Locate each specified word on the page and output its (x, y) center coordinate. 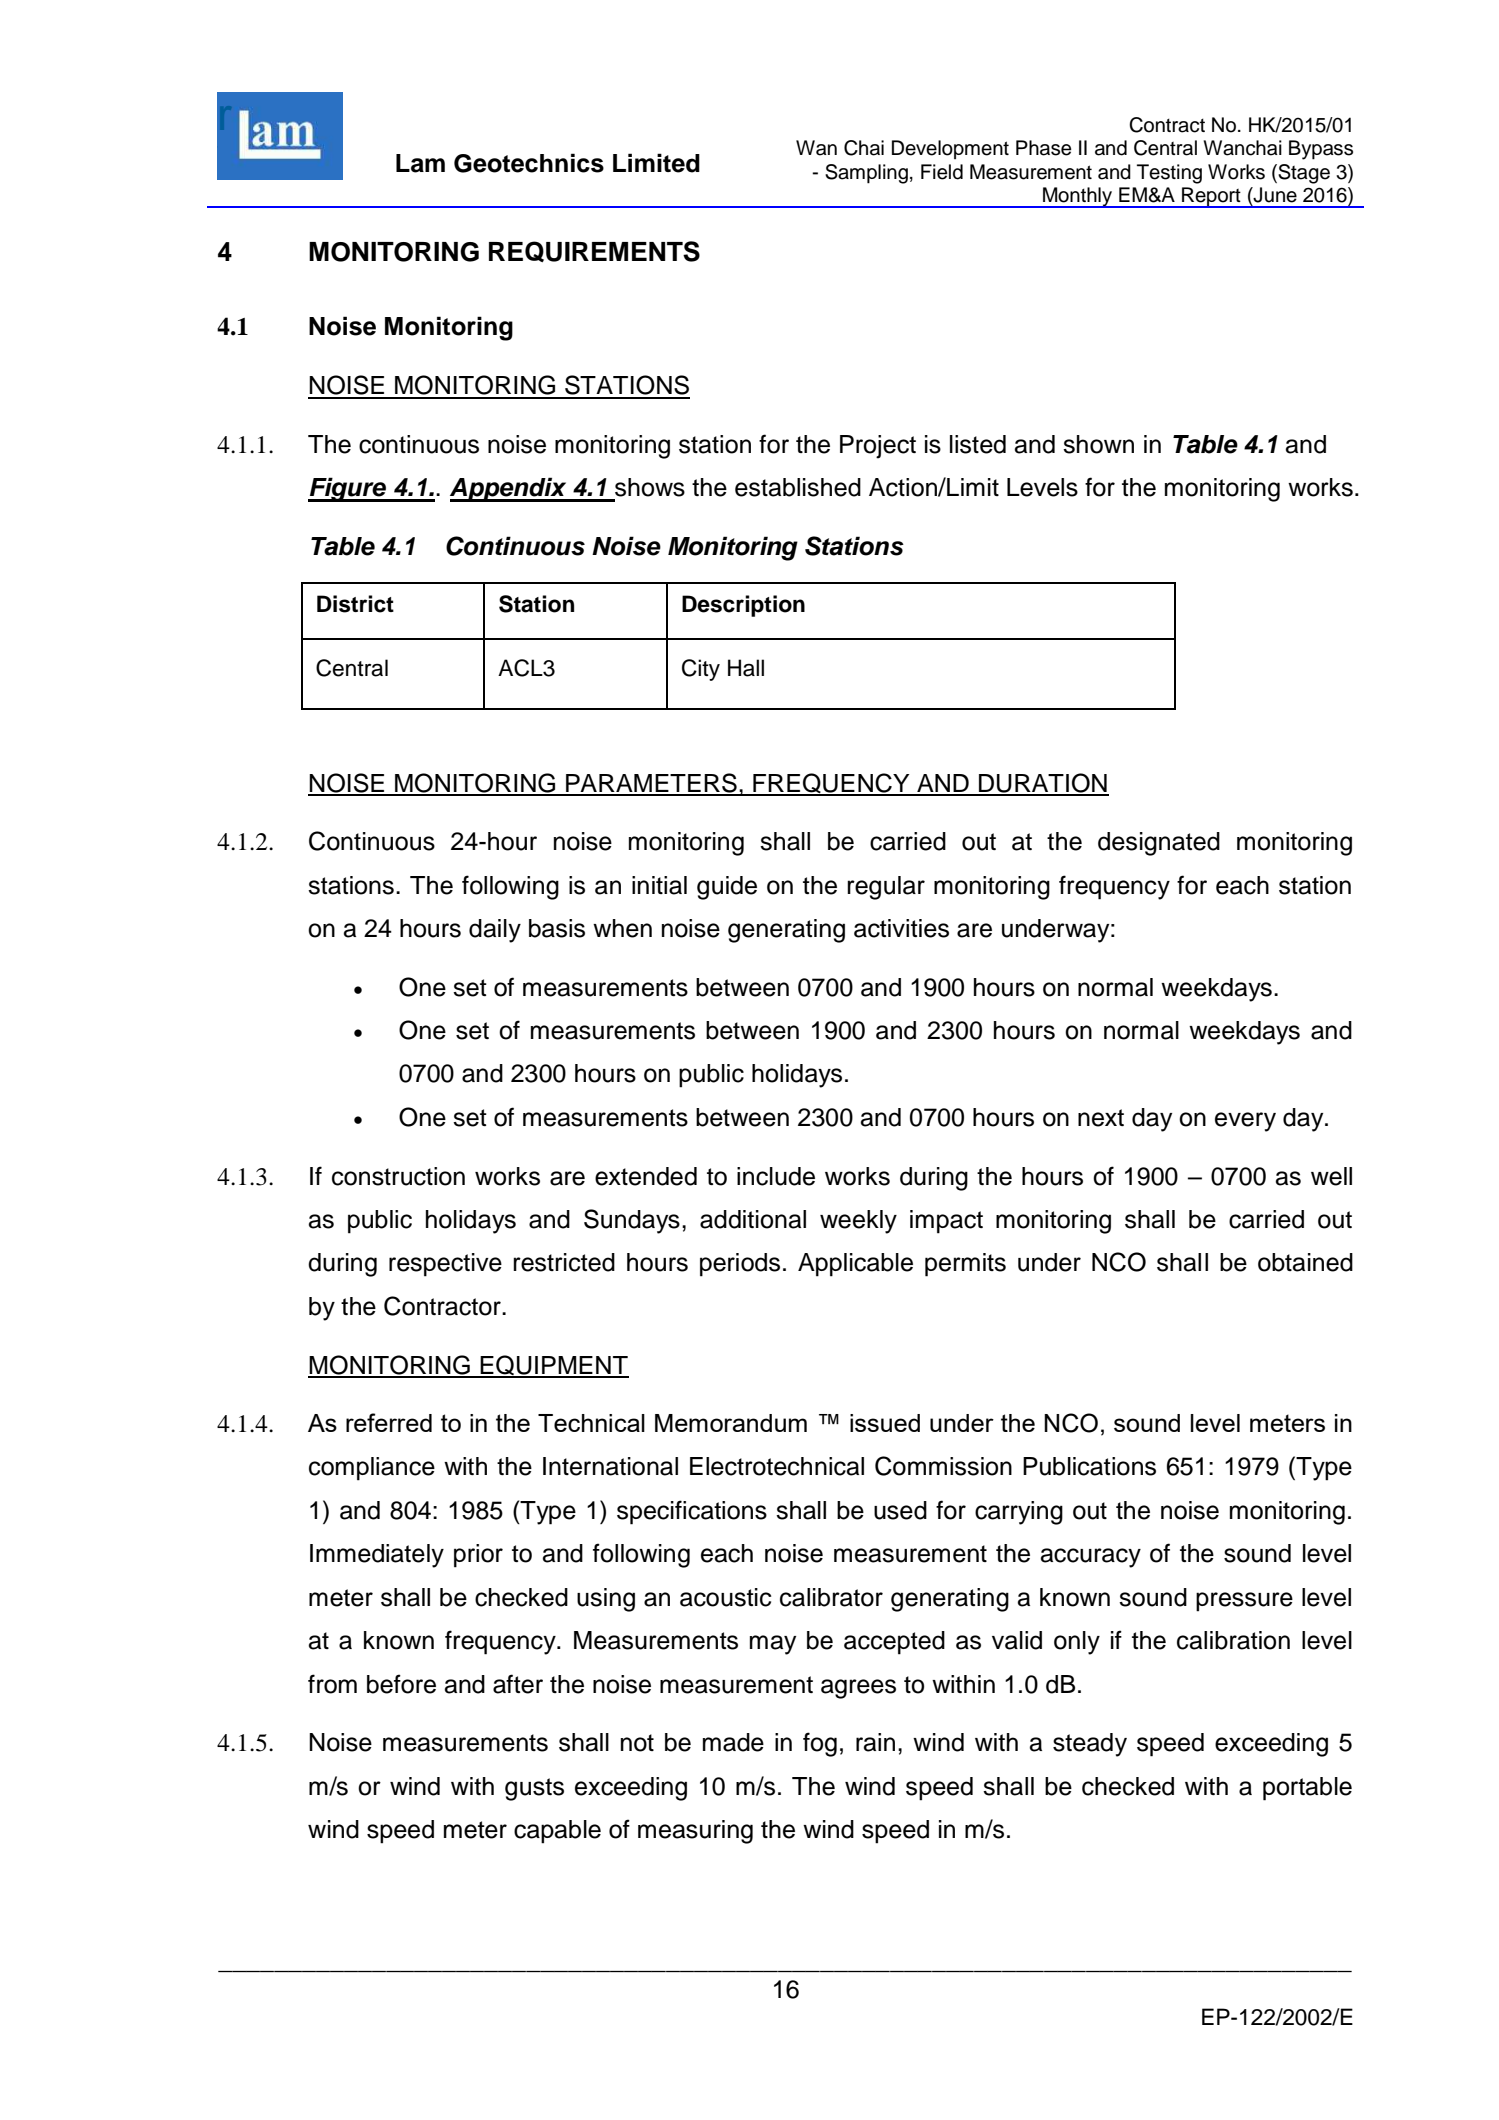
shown (1098, 444)
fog (820, 1744)
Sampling (866, 174)
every (1245, 1122)
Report (1211, 197)
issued (885, 1423)
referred (389, 1422)
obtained (1305, 1262)
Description (743, 606)
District (355, 604)
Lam (420, 163)
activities (901, 928)
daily (495, 931)
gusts (534, 1789)
